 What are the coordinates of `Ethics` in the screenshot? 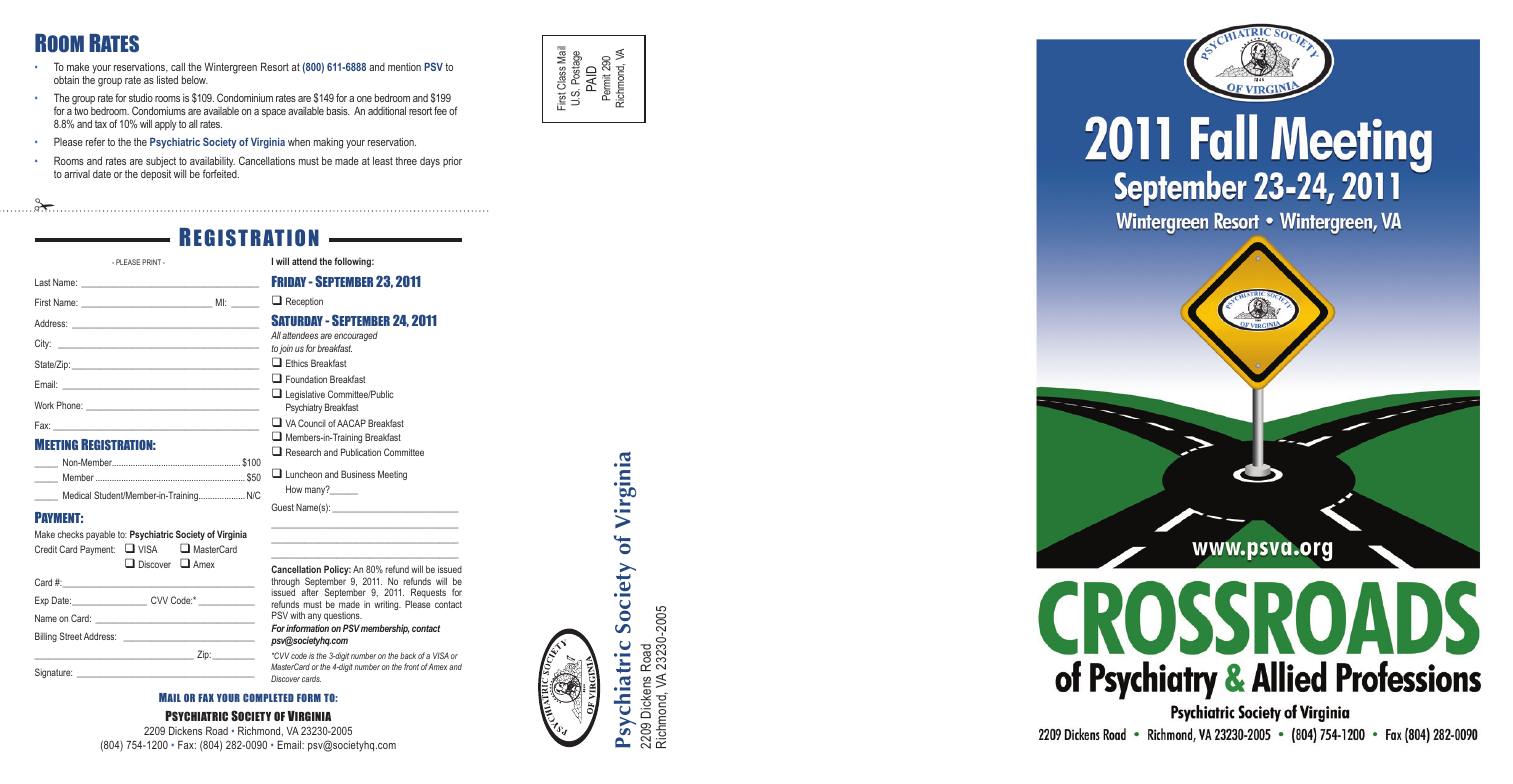 It's located at (297, 363).
